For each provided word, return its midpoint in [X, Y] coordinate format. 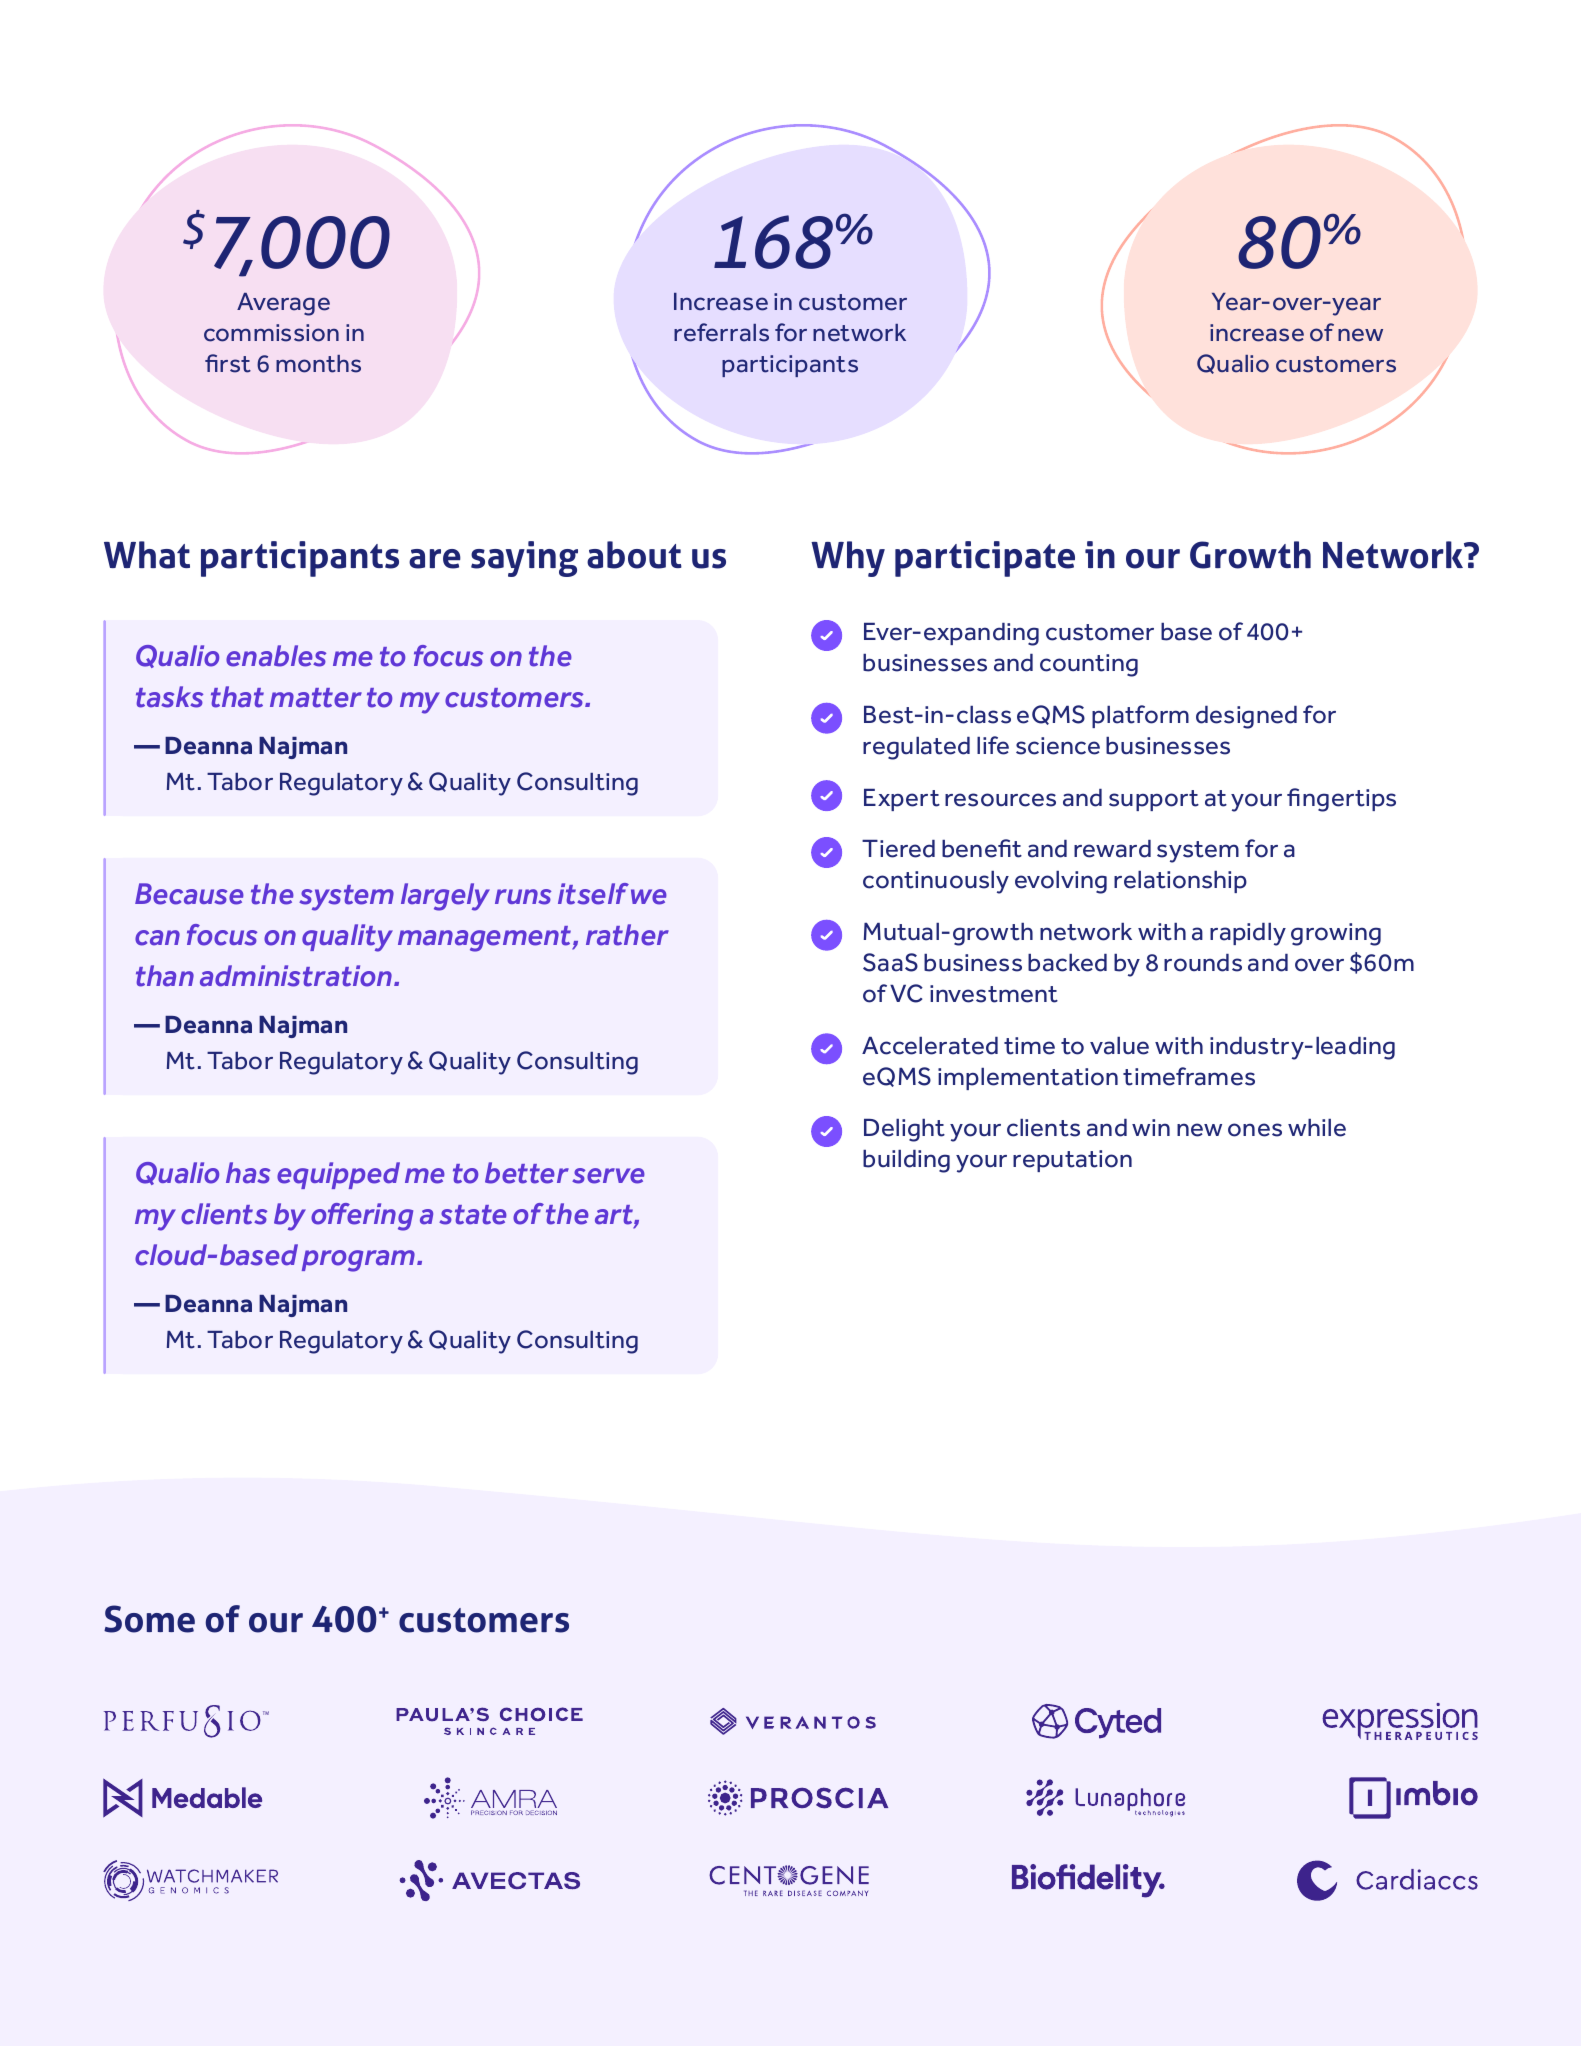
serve [608, 1176]
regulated [916, 748]
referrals [721, 332]
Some [149, 1619]
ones [1255, 1130]
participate [985, 559]
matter [316, 698]
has [248, 1173]
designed [1246, 717]
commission [271, 333]
